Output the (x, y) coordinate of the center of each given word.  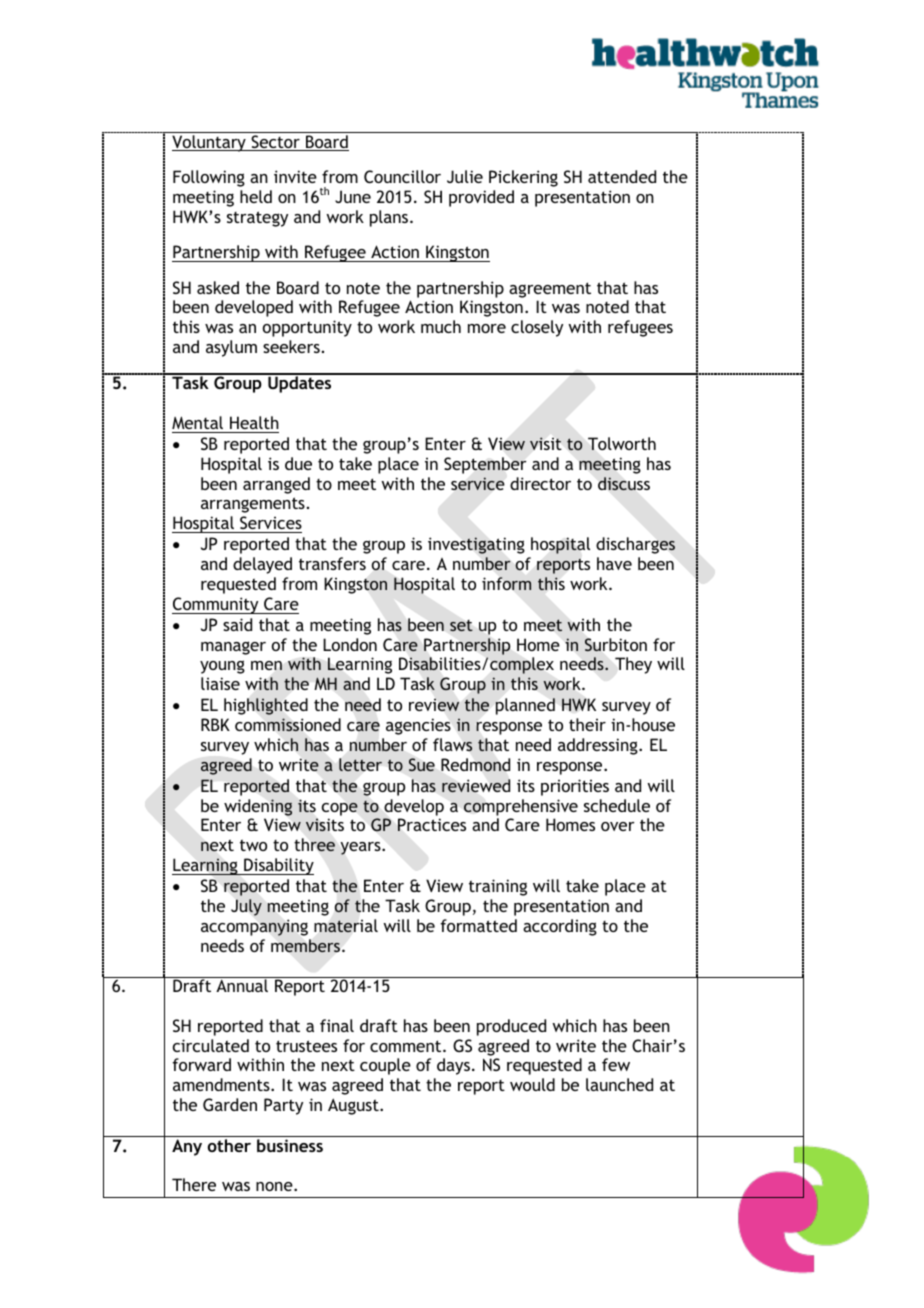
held (256, 196)
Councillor (402, 176)
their (587, 724)
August (354, 1106)
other (229, 1145)
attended (622, 176)
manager (233, 648)
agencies (418, 726)
